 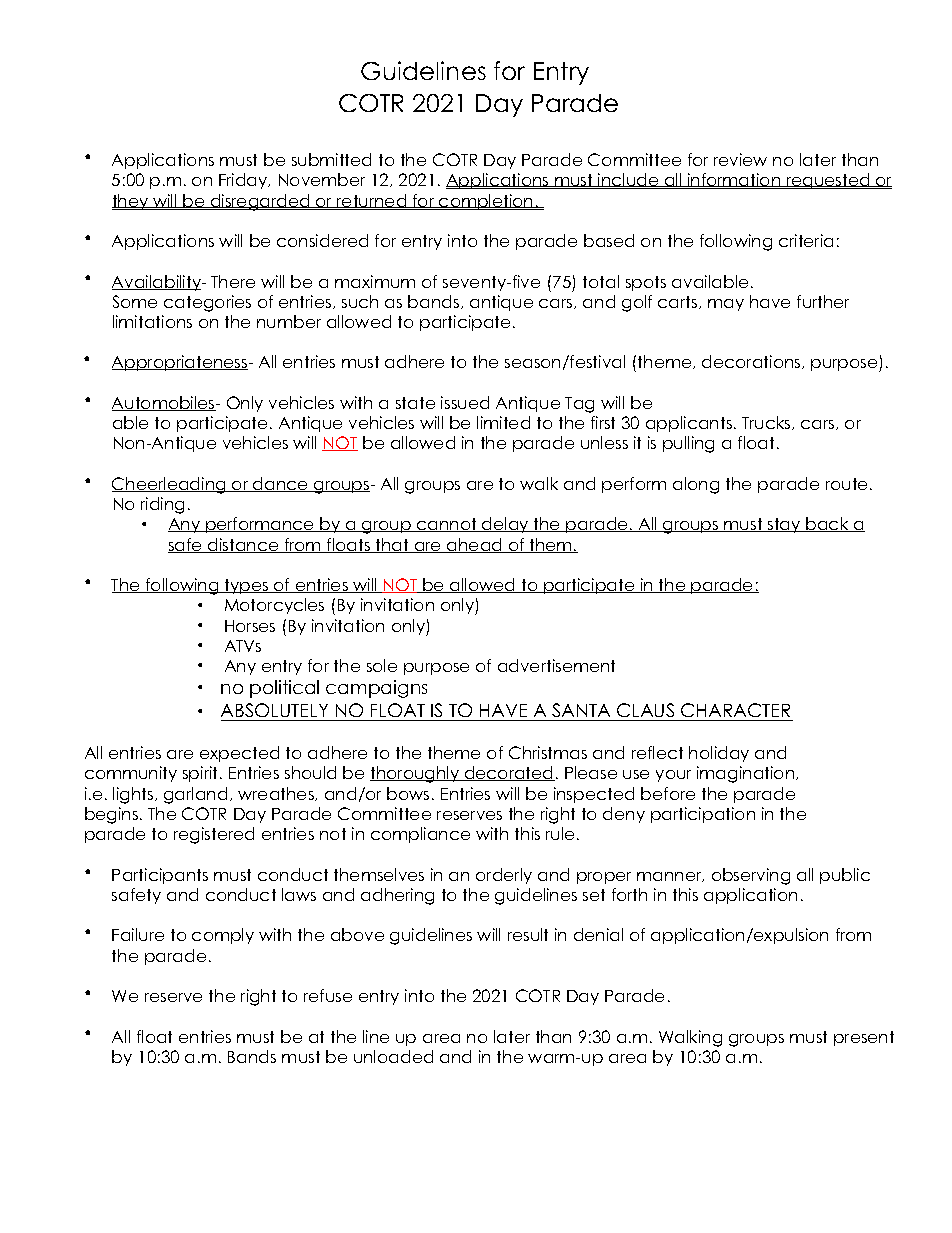 What do you see at coordinates (244, 181) in the page?
I see `Friday` at bounding box center [244, 181].
